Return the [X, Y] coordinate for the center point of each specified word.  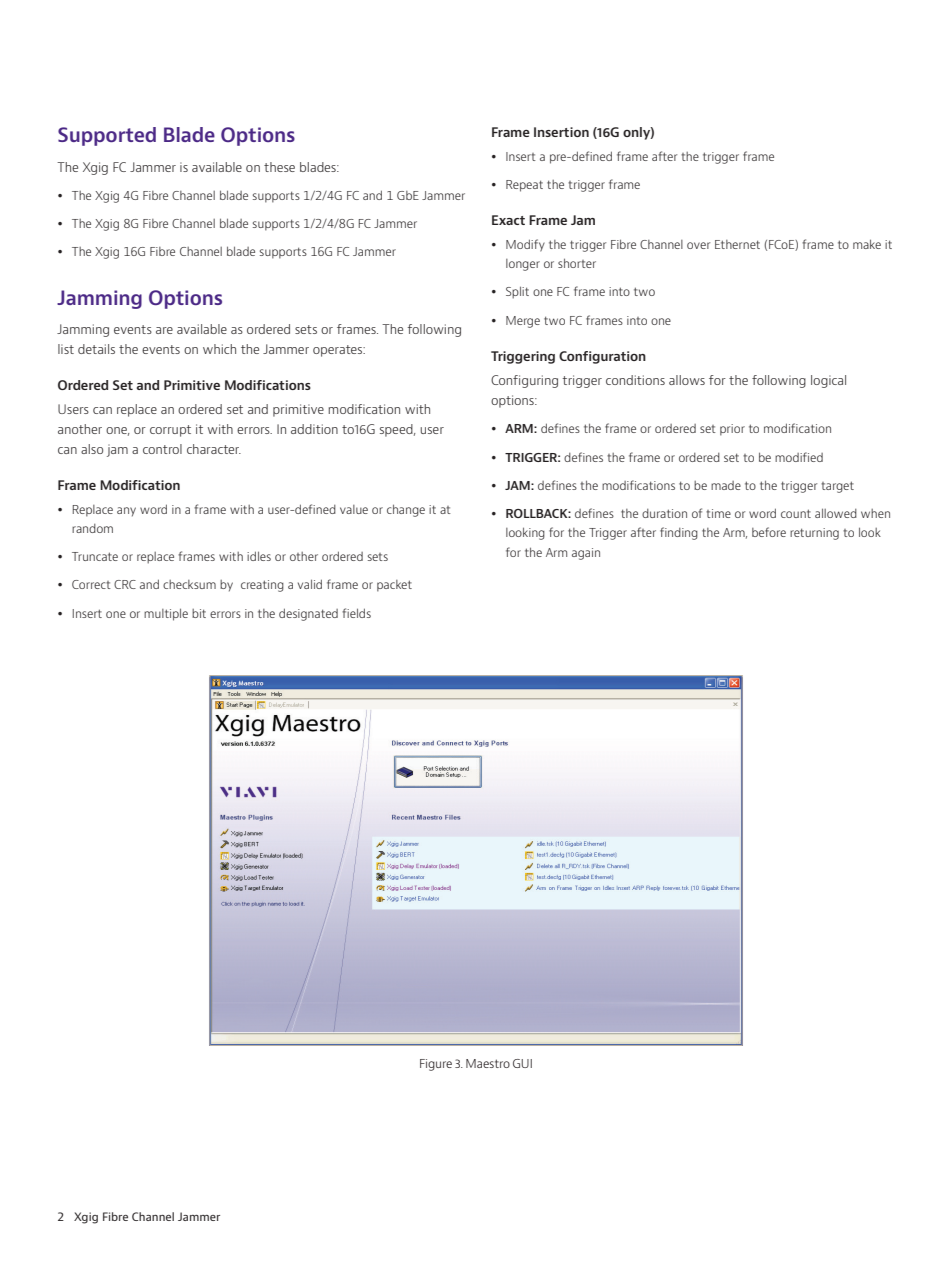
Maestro [488, 1063]
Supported [107, 136]
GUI [522, 1063]
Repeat [524, 186]
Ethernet [737, 244]
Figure [436, 1065]
